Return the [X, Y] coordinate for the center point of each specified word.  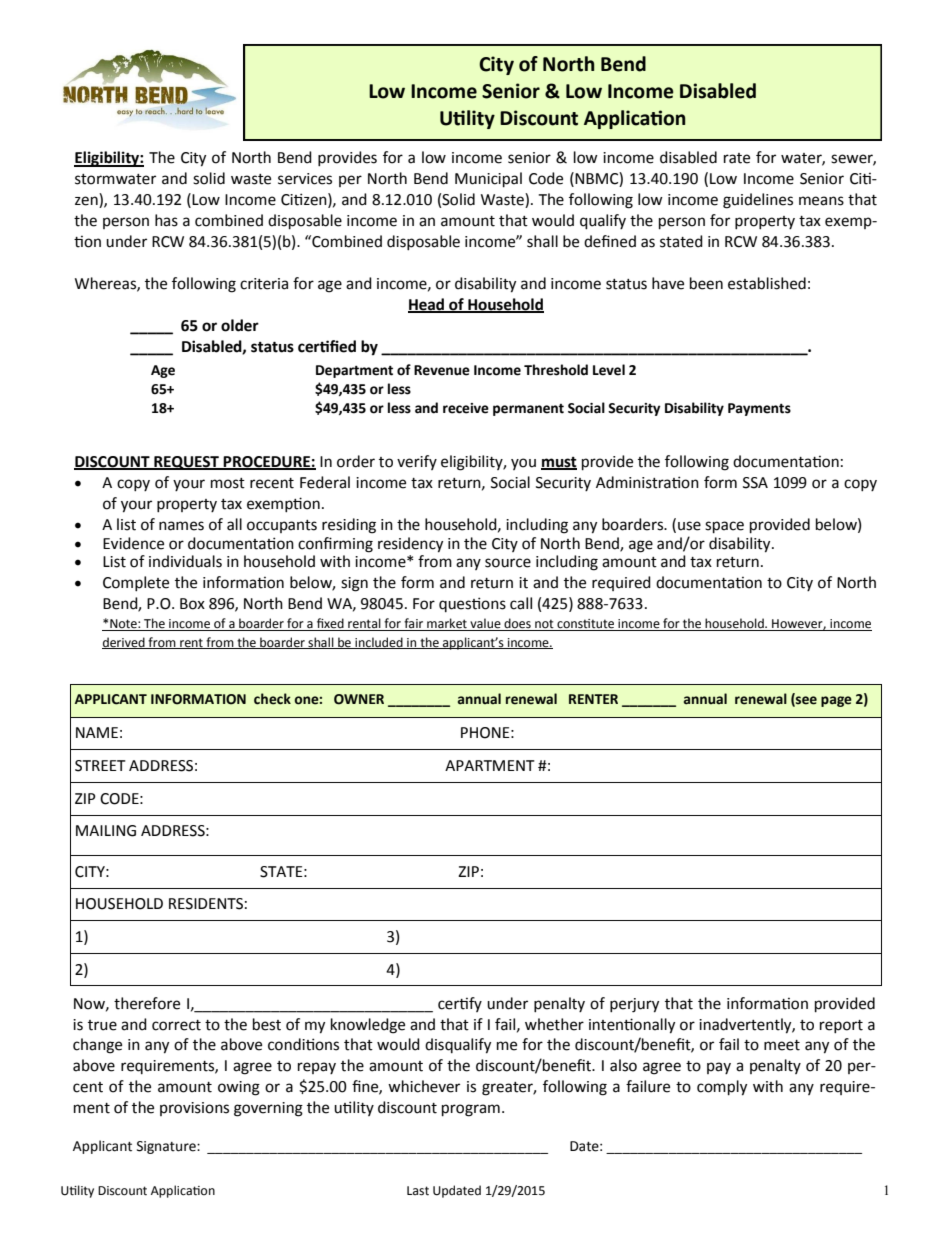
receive [466, 408]
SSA [755, 483]
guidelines [758, 201]
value [485, 624]
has [166, 220]
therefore [147, 1003]
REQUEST [187, 463]
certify [460, 1004]
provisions [194, 1109]
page [836, 701]
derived [124, 643]
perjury [634, 1005]
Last [418, 1191]
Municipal [488, 180]
